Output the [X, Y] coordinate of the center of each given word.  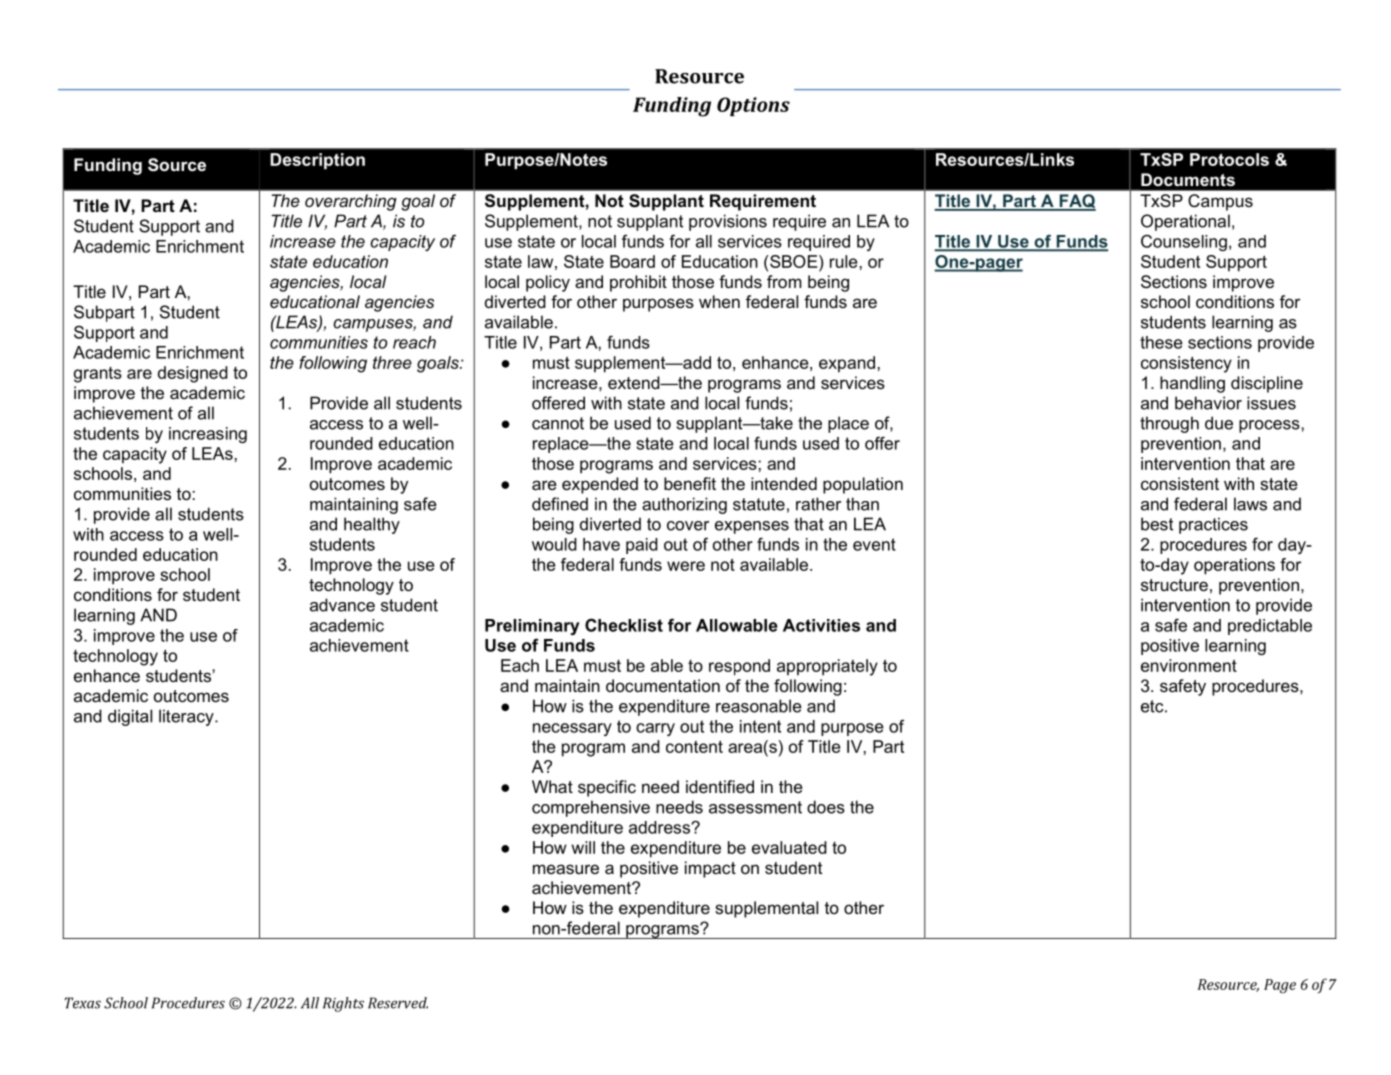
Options [753, 106]
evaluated [789, 847]
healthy [372, 525]
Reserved [398, 1003]
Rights [343, 1004]
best [1157, 524]
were [686, 566]
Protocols [1229, 159]
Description [317, 161]
